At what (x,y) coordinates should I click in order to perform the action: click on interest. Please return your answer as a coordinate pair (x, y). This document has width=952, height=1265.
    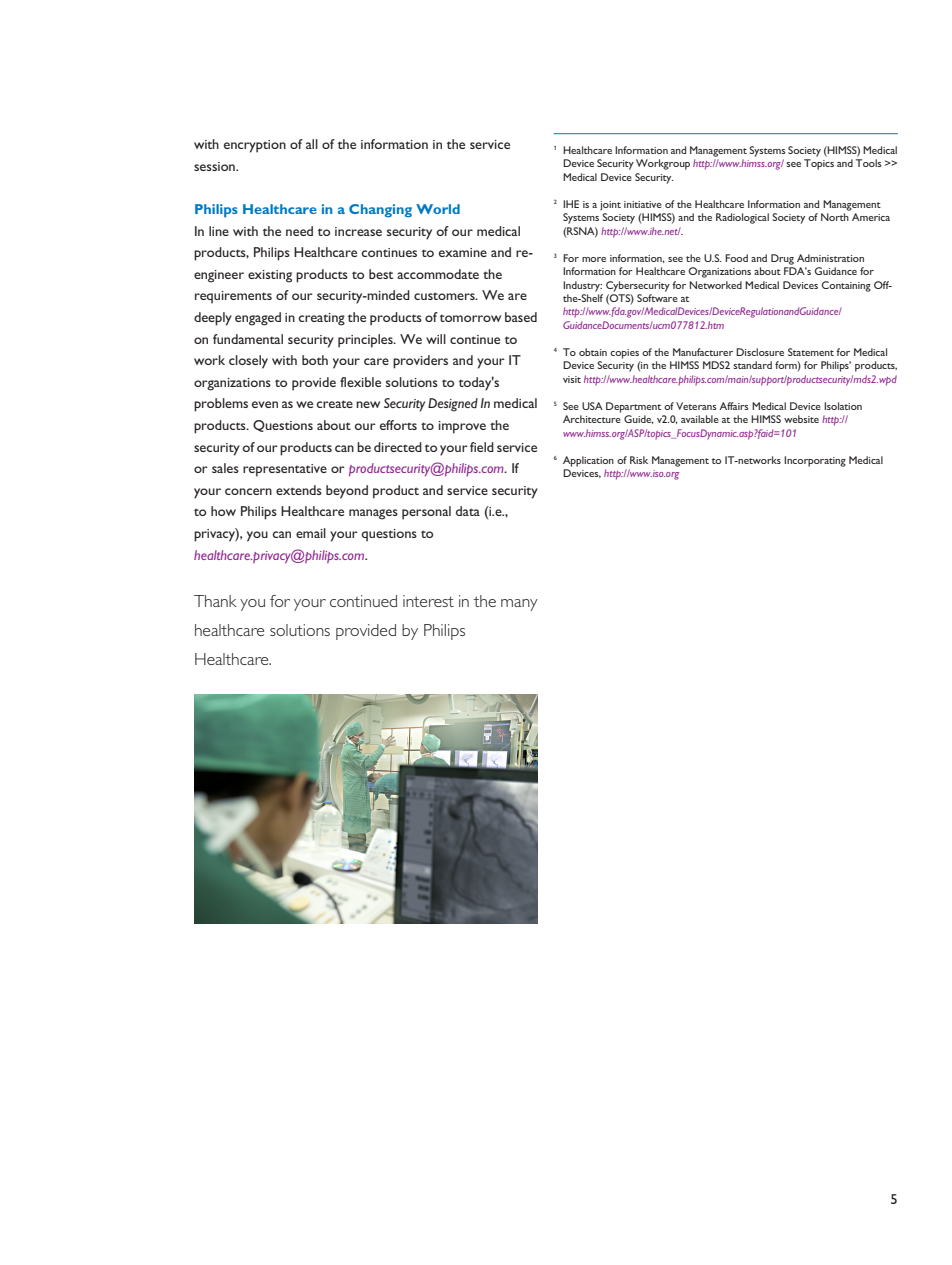
    Looking at the image, I should click on (428, 601).
